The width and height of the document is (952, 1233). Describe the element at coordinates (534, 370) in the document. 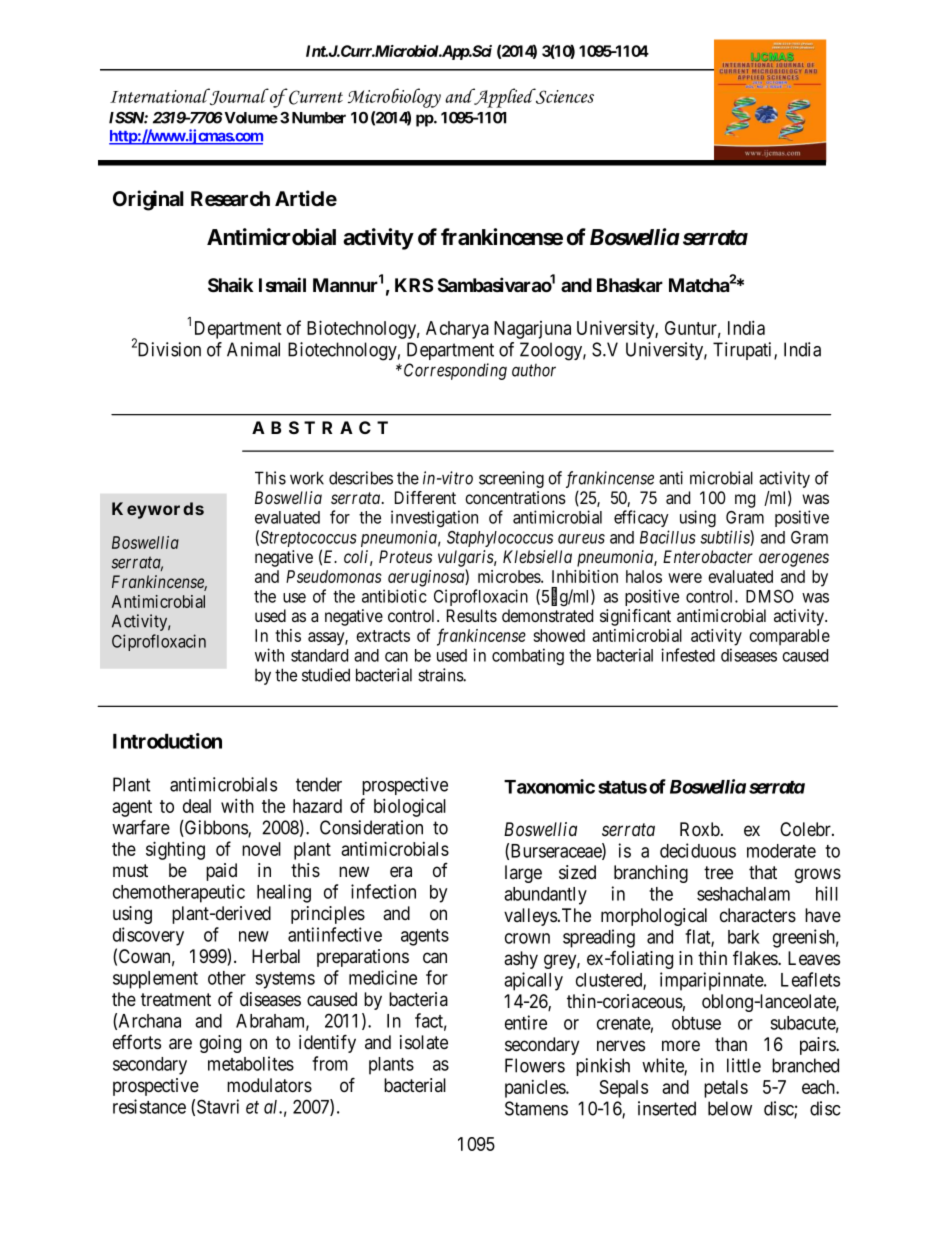

I see `author` at that location.
